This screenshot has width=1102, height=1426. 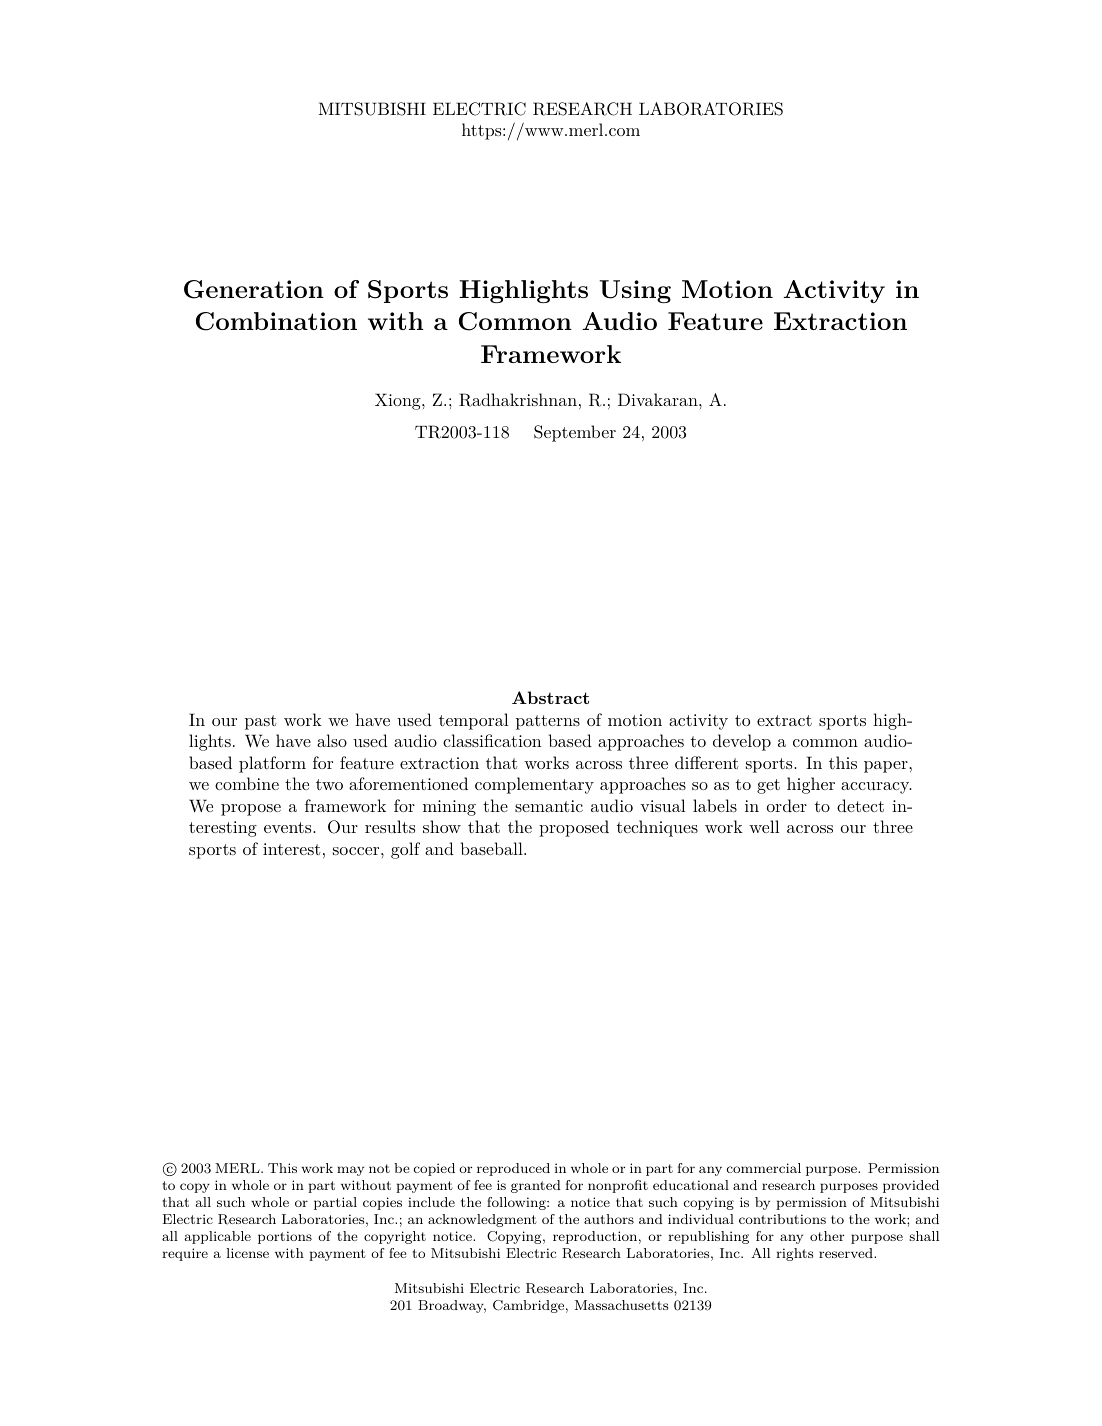 What do you see at coordinates (399, 401) in the screenshot?
I see `Xiong` at bounding box center [399, 401].
